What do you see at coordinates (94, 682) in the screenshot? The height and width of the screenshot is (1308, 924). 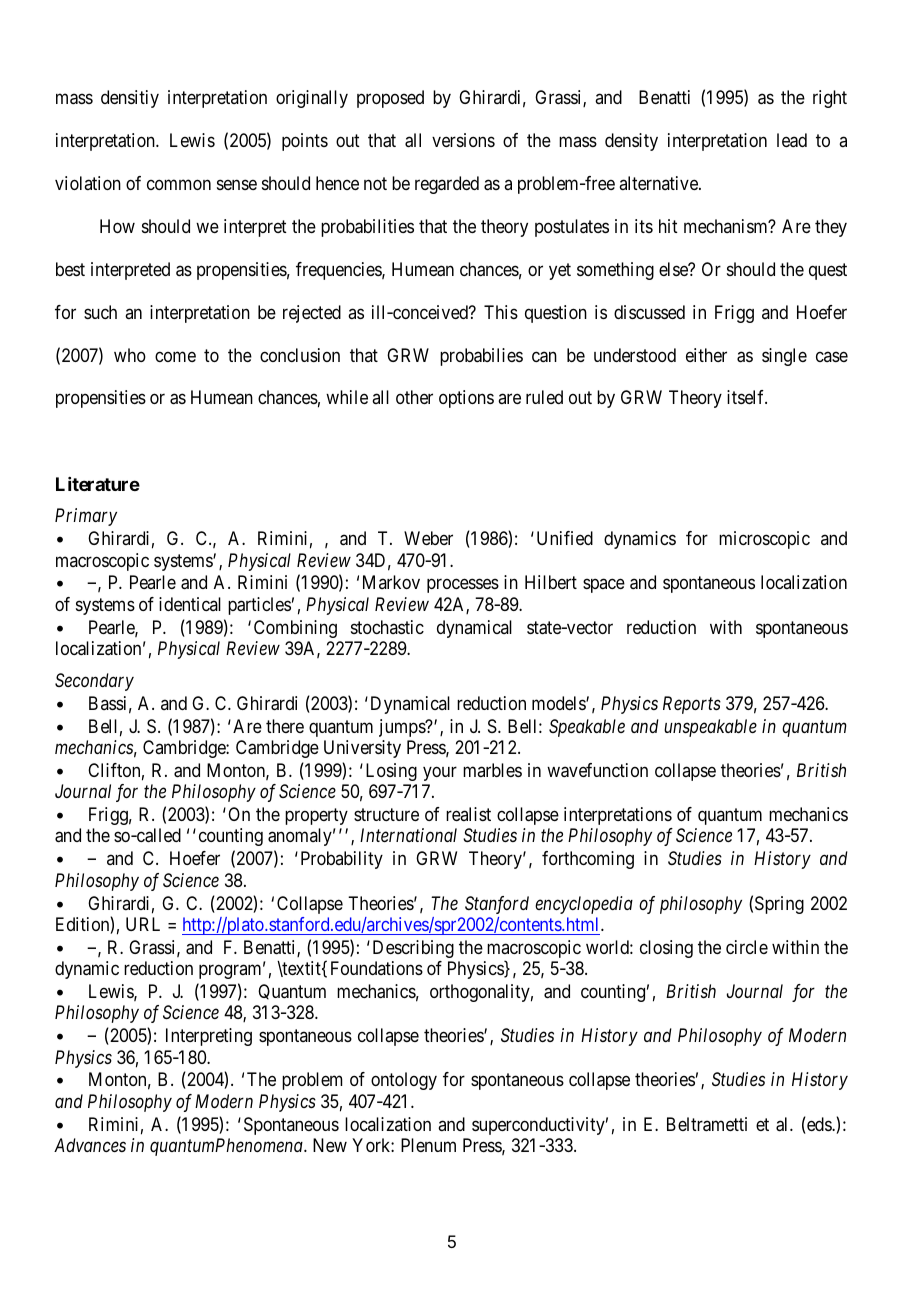 I see `Secondary` at bounding box center [94, 682].
